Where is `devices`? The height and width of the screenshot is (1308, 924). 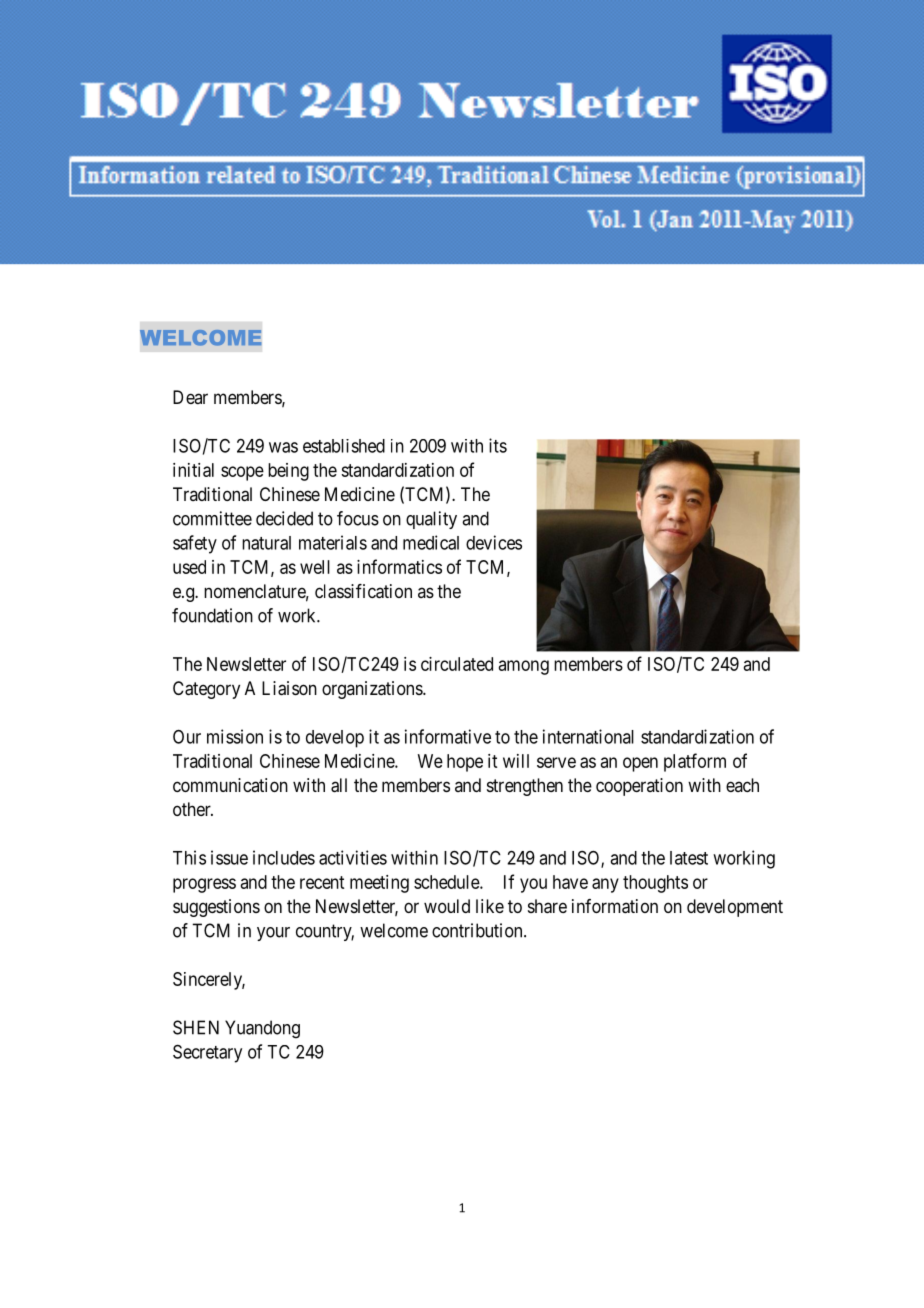 devices is located at coordinates (494, 542).
